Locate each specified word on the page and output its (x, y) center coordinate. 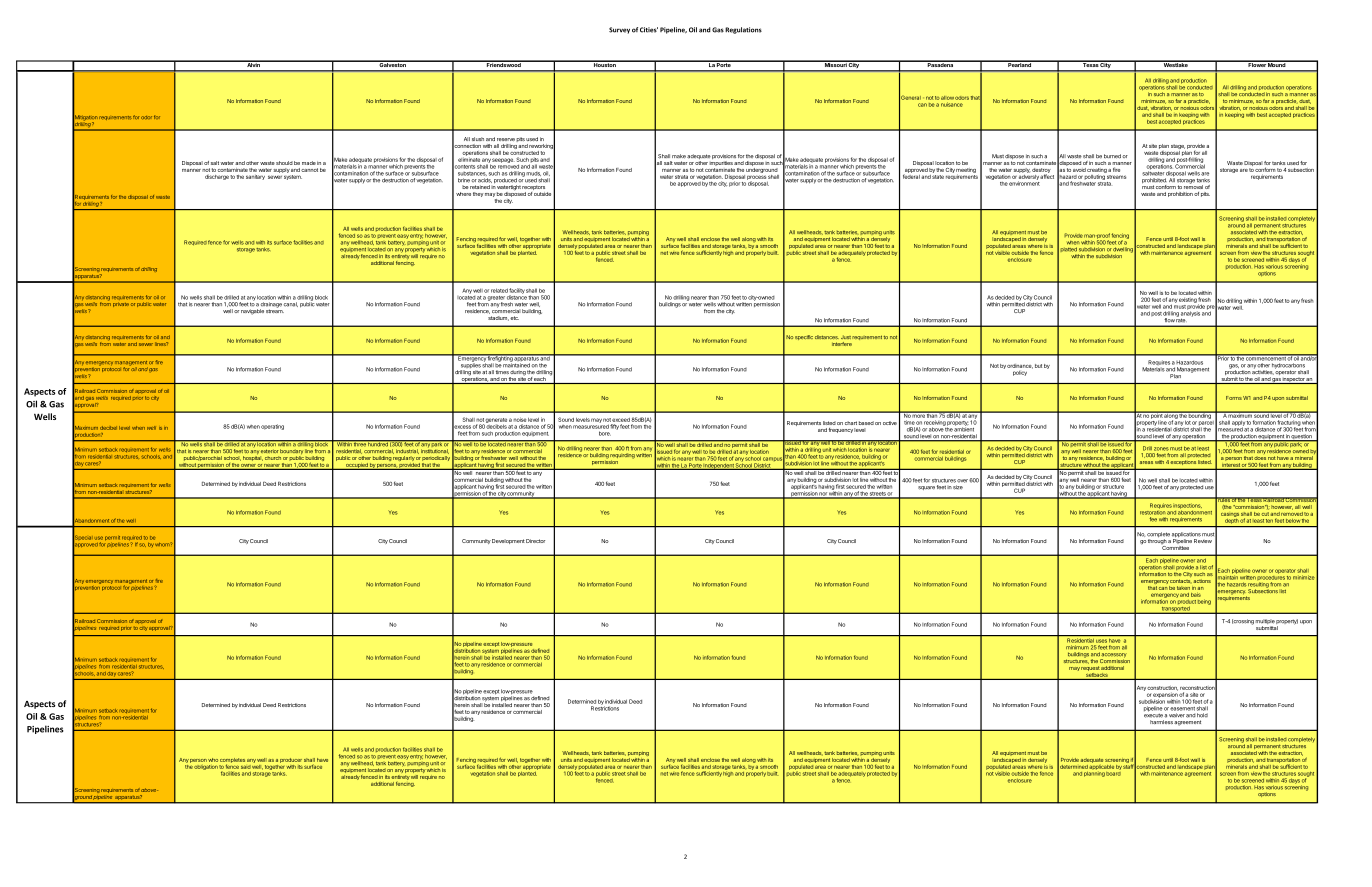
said (245, 767)
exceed (621, 420)
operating (272, 427)
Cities (649, 30)
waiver (1176, 715)
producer (291, 760)
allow (947, 98)
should (284, 163)
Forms (1234, 398)
